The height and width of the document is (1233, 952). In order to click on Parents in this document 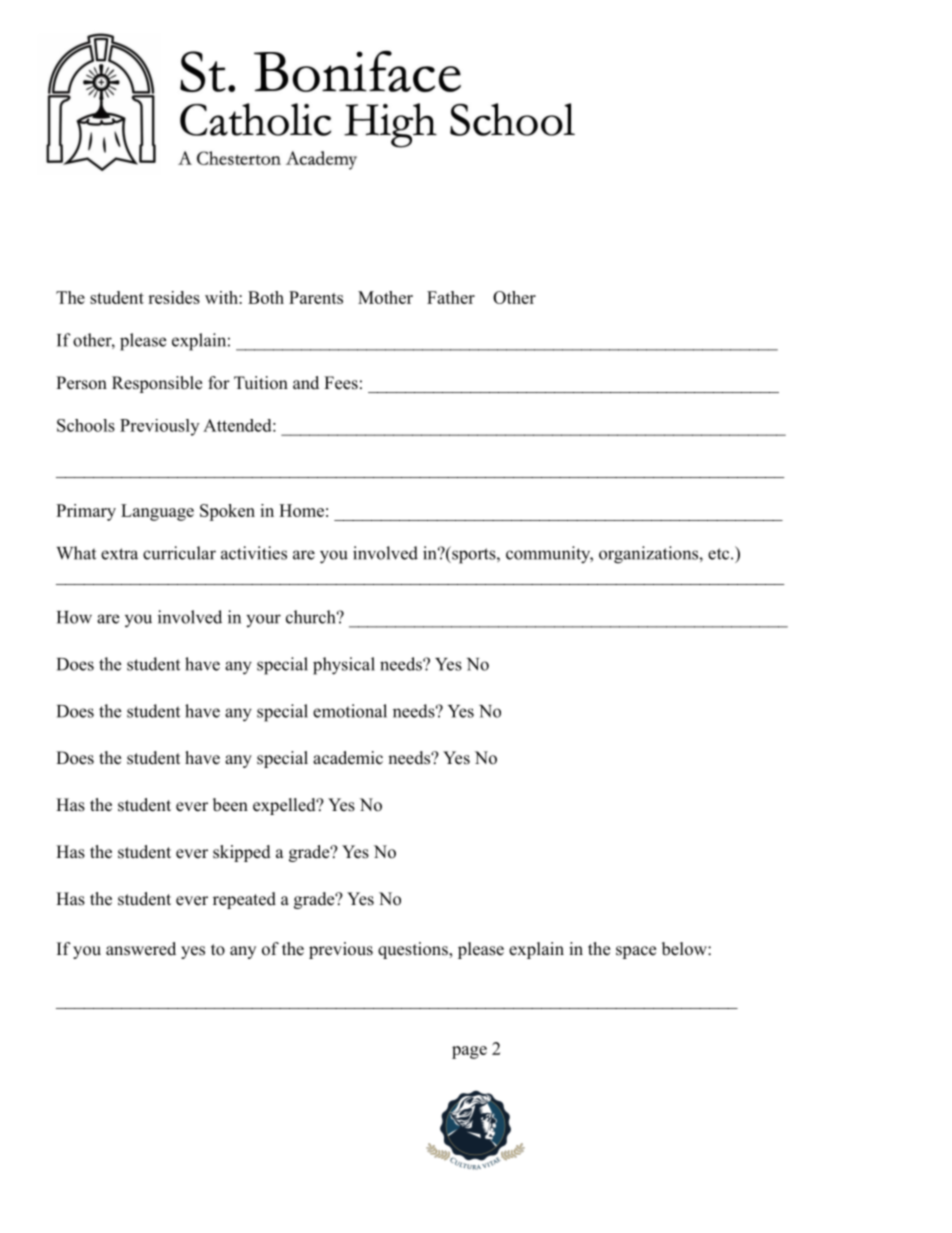, I will do `click(316, 297)`.
